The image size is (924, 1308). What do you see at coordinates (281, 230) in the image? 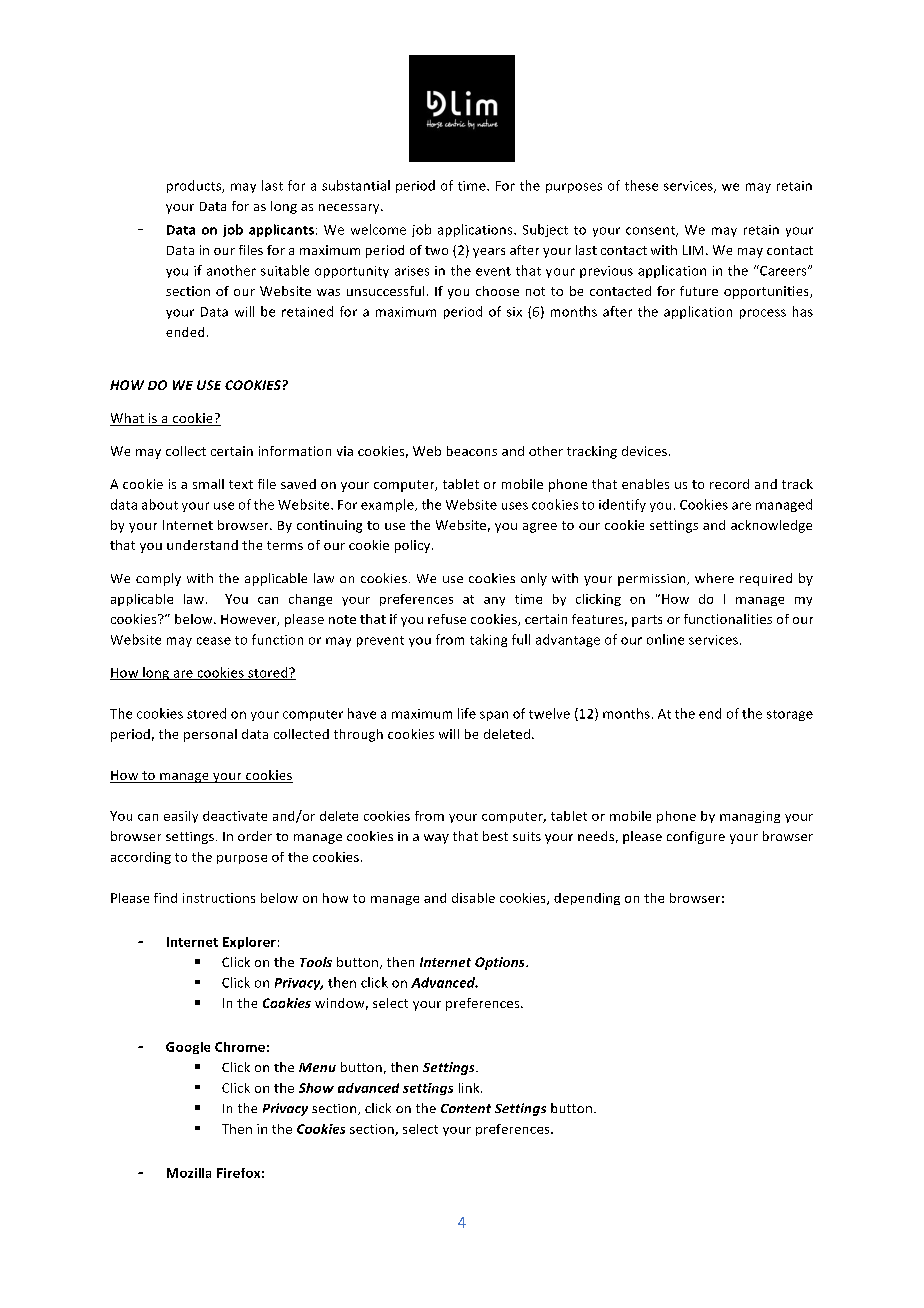
I see `applicants` at bounding box center [281, 230].
